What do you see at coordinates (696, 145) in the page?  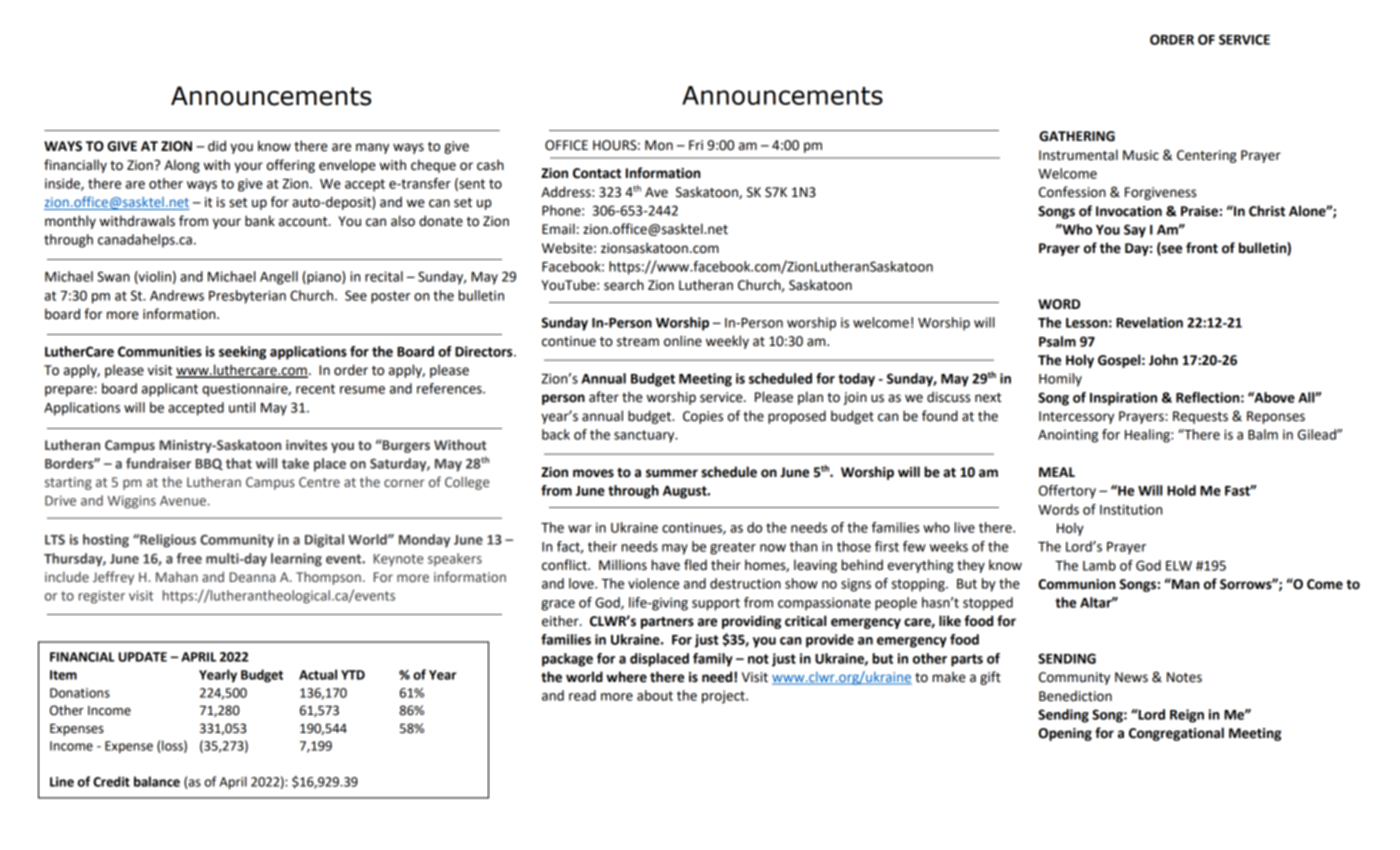 I see `Fri` at bounding box center [696, 145].
